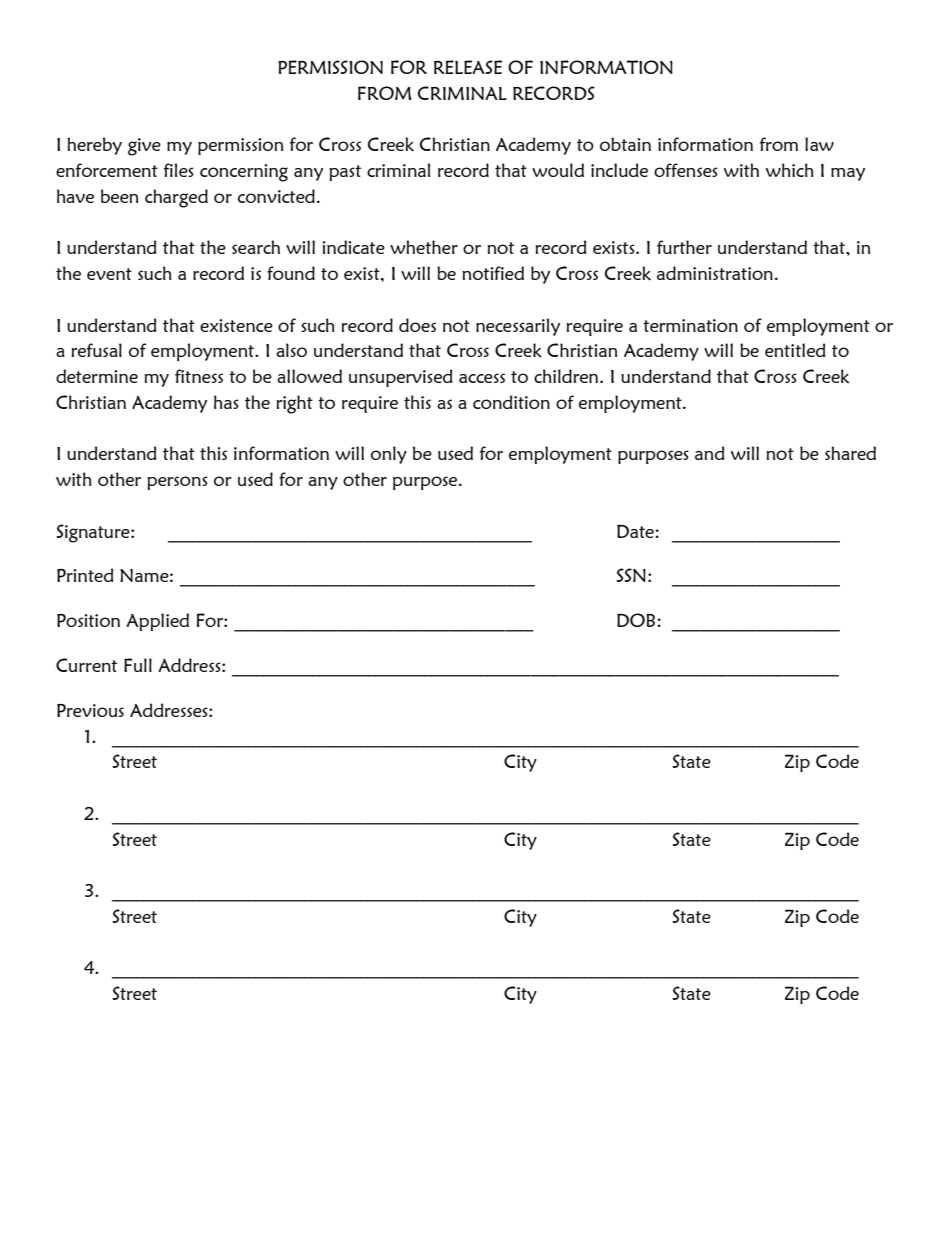 This screenshot has height=1233, width=952. Describe the element at coordinates (482, 378) in the screenshot. I see `access` at that location.
